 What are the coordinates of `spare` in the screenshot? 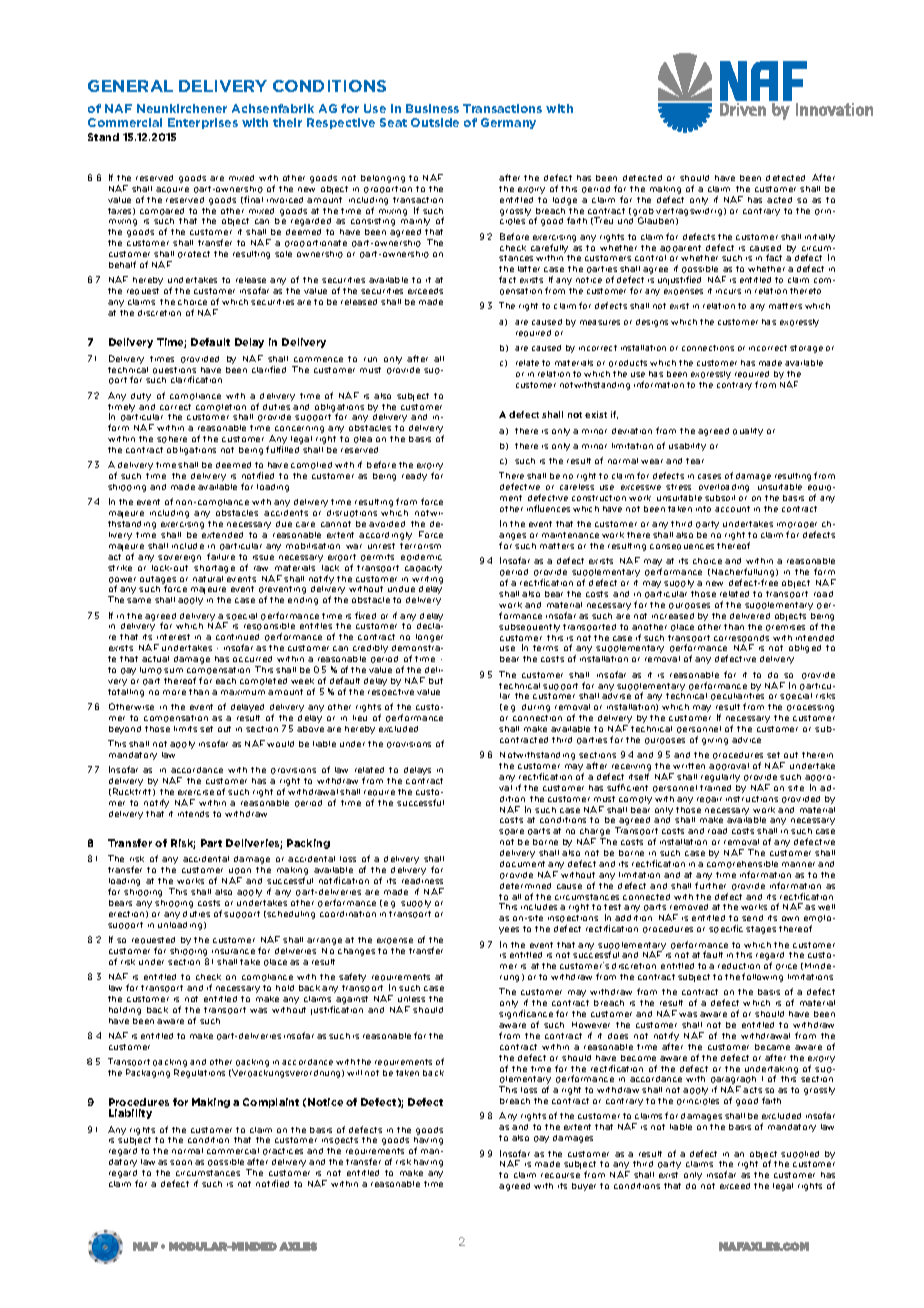 It's located at (511, 832).
